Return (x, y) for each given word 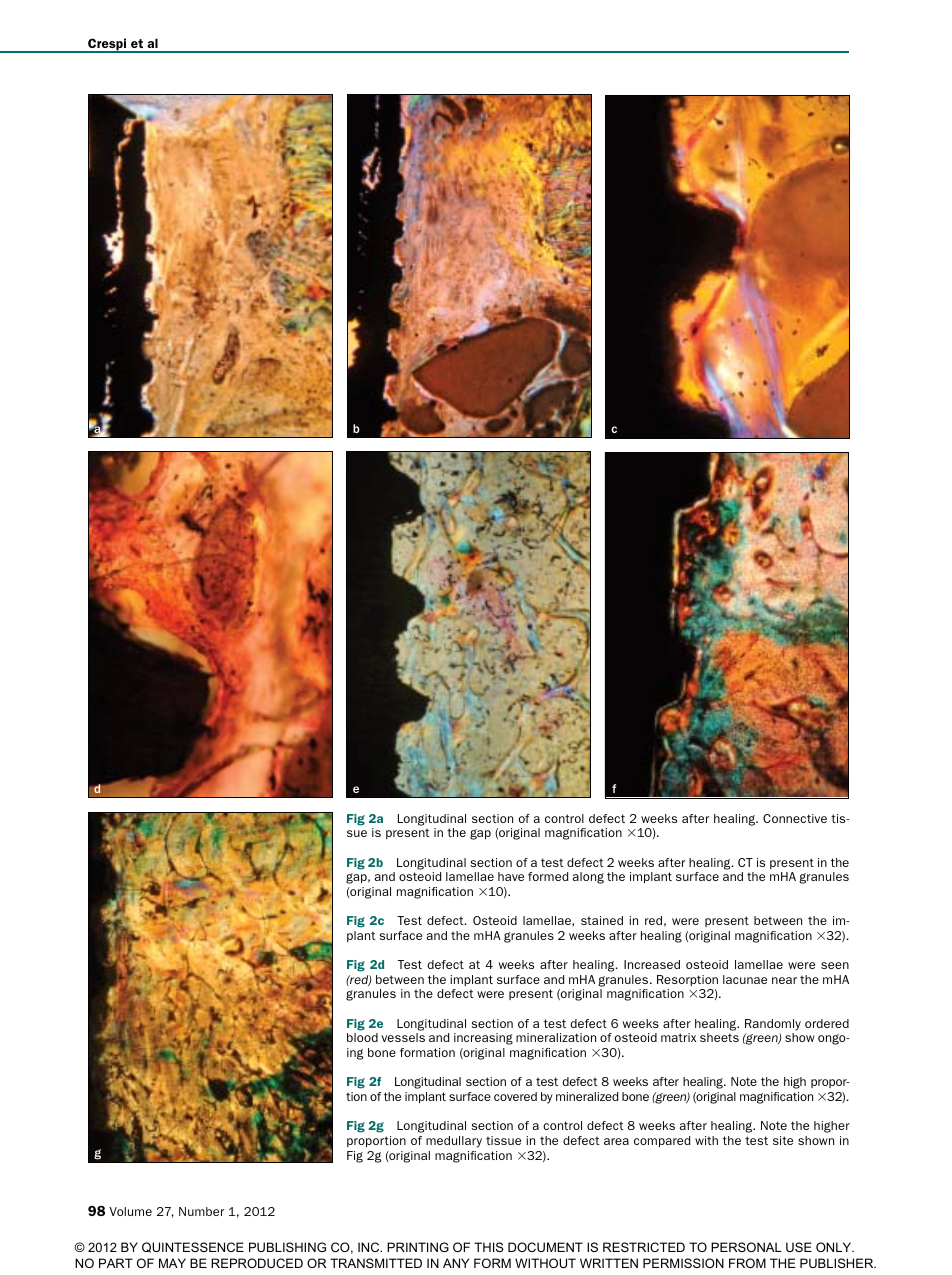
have (511, 876)
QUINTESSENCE (193, 1247)
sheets (719, 1037)
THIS (489, 1247)
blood (362, 1037)
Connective (795, 818)
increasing (483, 1039)
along (588, 878)
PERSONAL (746, 1247)
